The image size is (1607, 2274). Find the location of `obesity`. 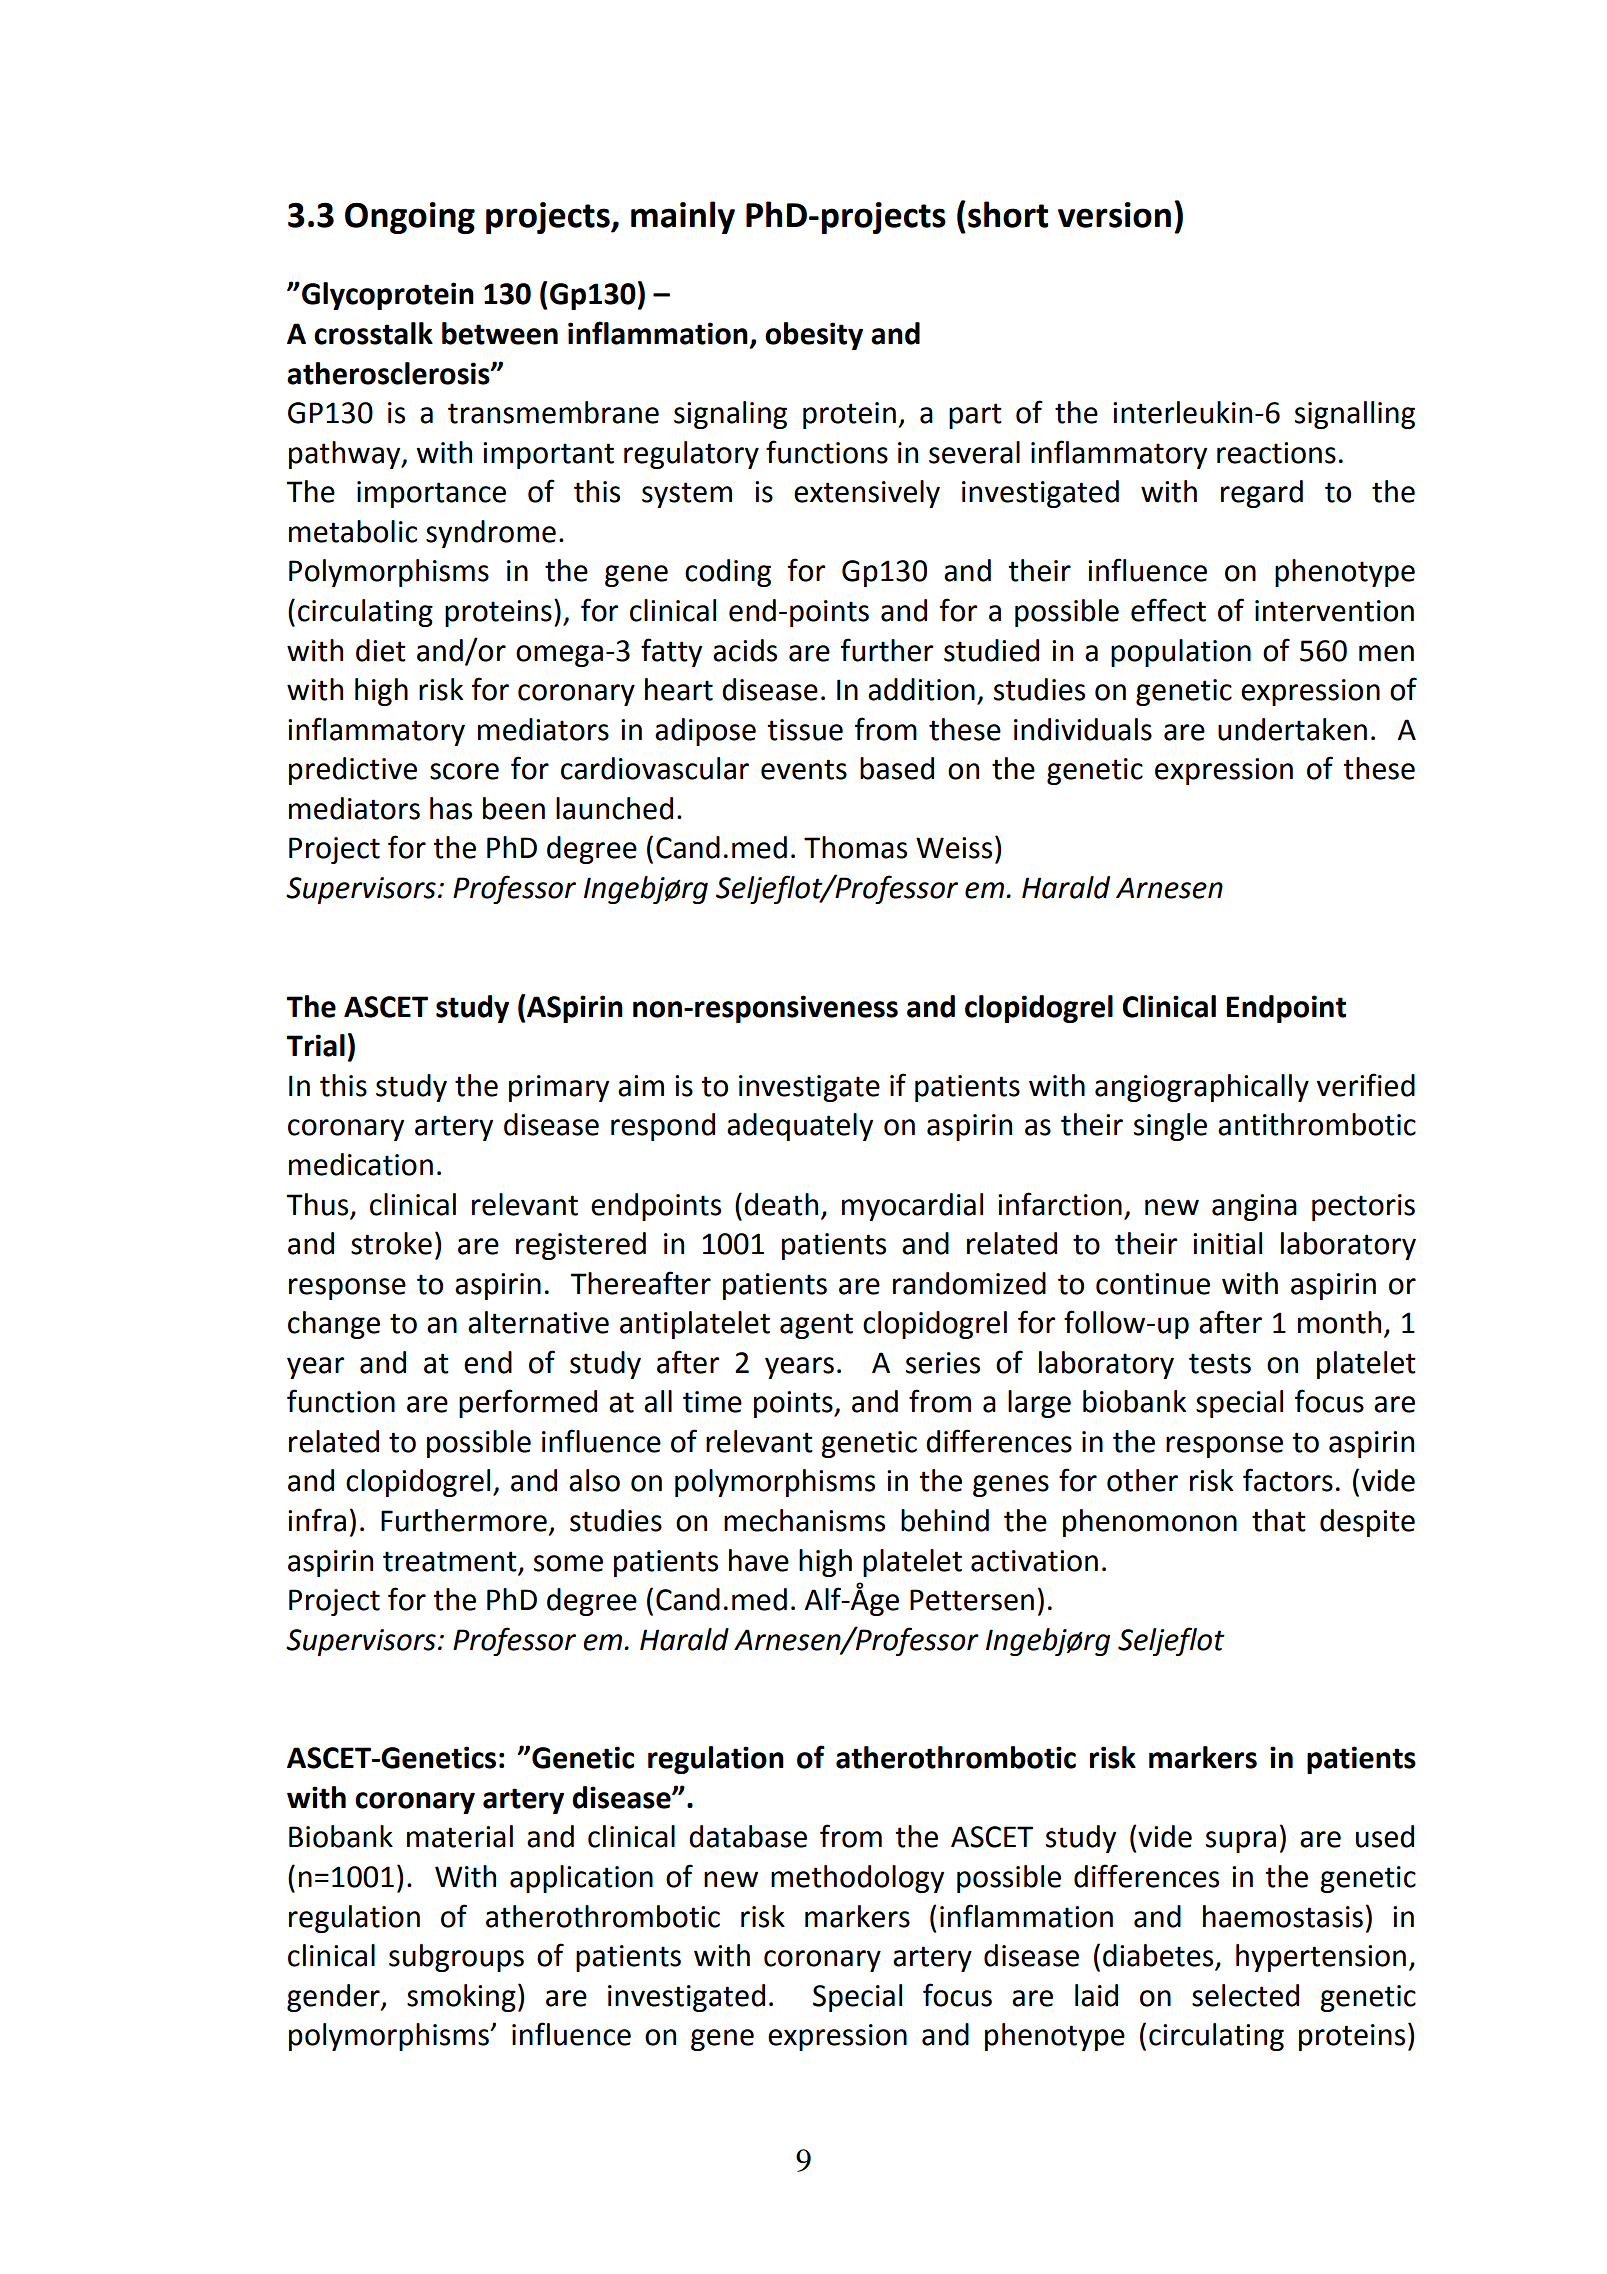

obesity is located at coordinates (814, 336).
